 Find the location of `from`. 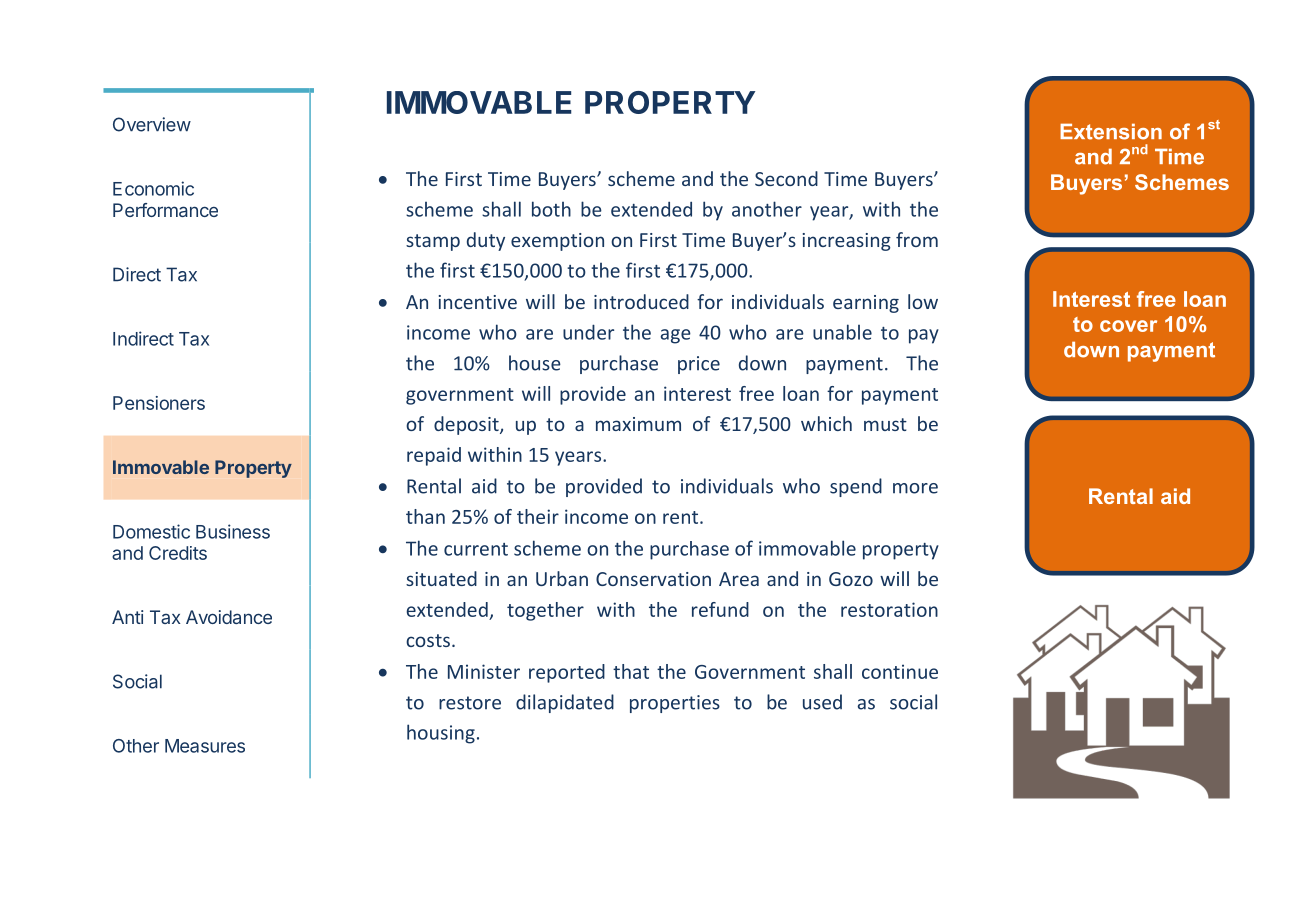

from is located at coordinates (917, 239).
